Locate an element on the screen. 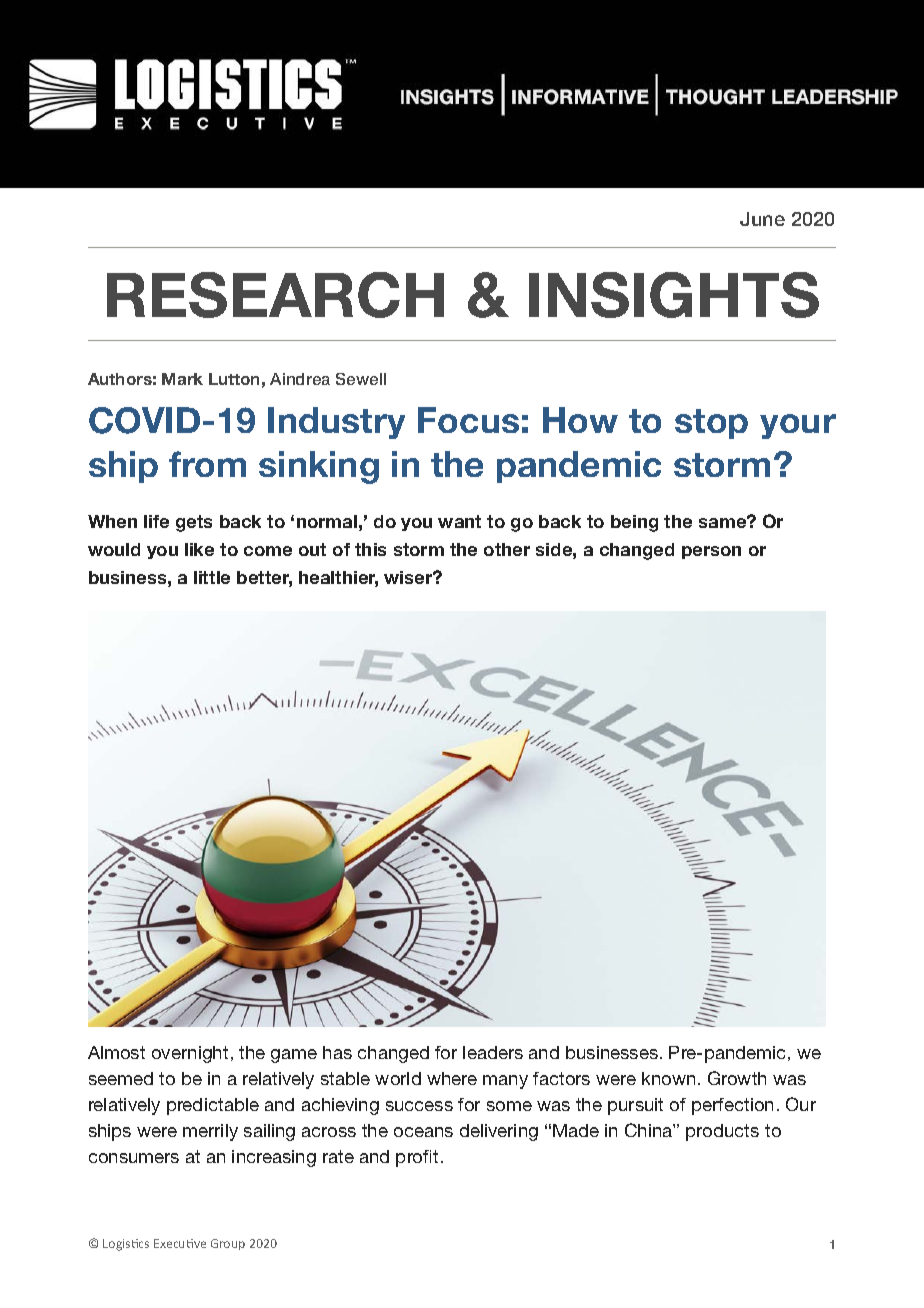 This screenshot has width=924, height=1308. Group is located at coordinates (228, 1244).
